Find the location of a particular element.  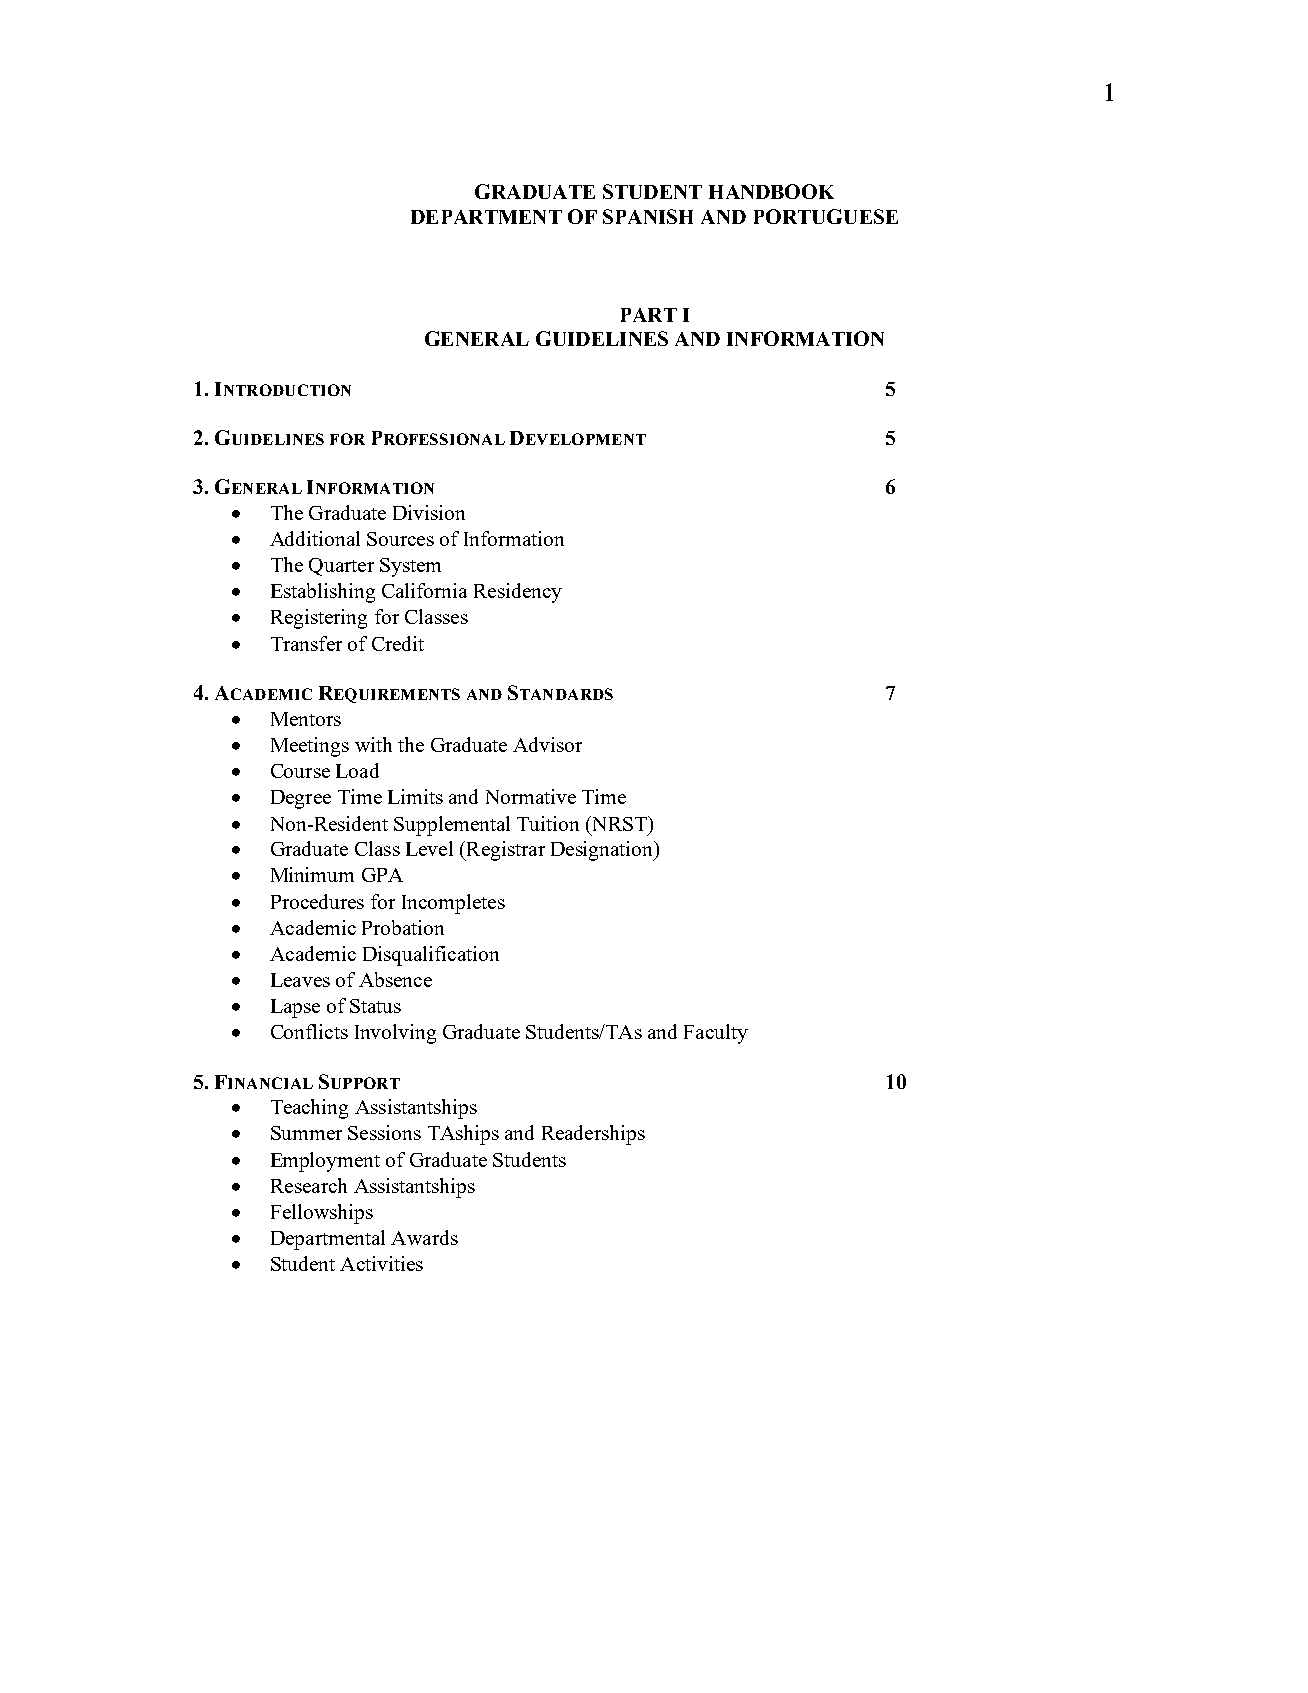

Advisor is located at coordinates (547, 744).
